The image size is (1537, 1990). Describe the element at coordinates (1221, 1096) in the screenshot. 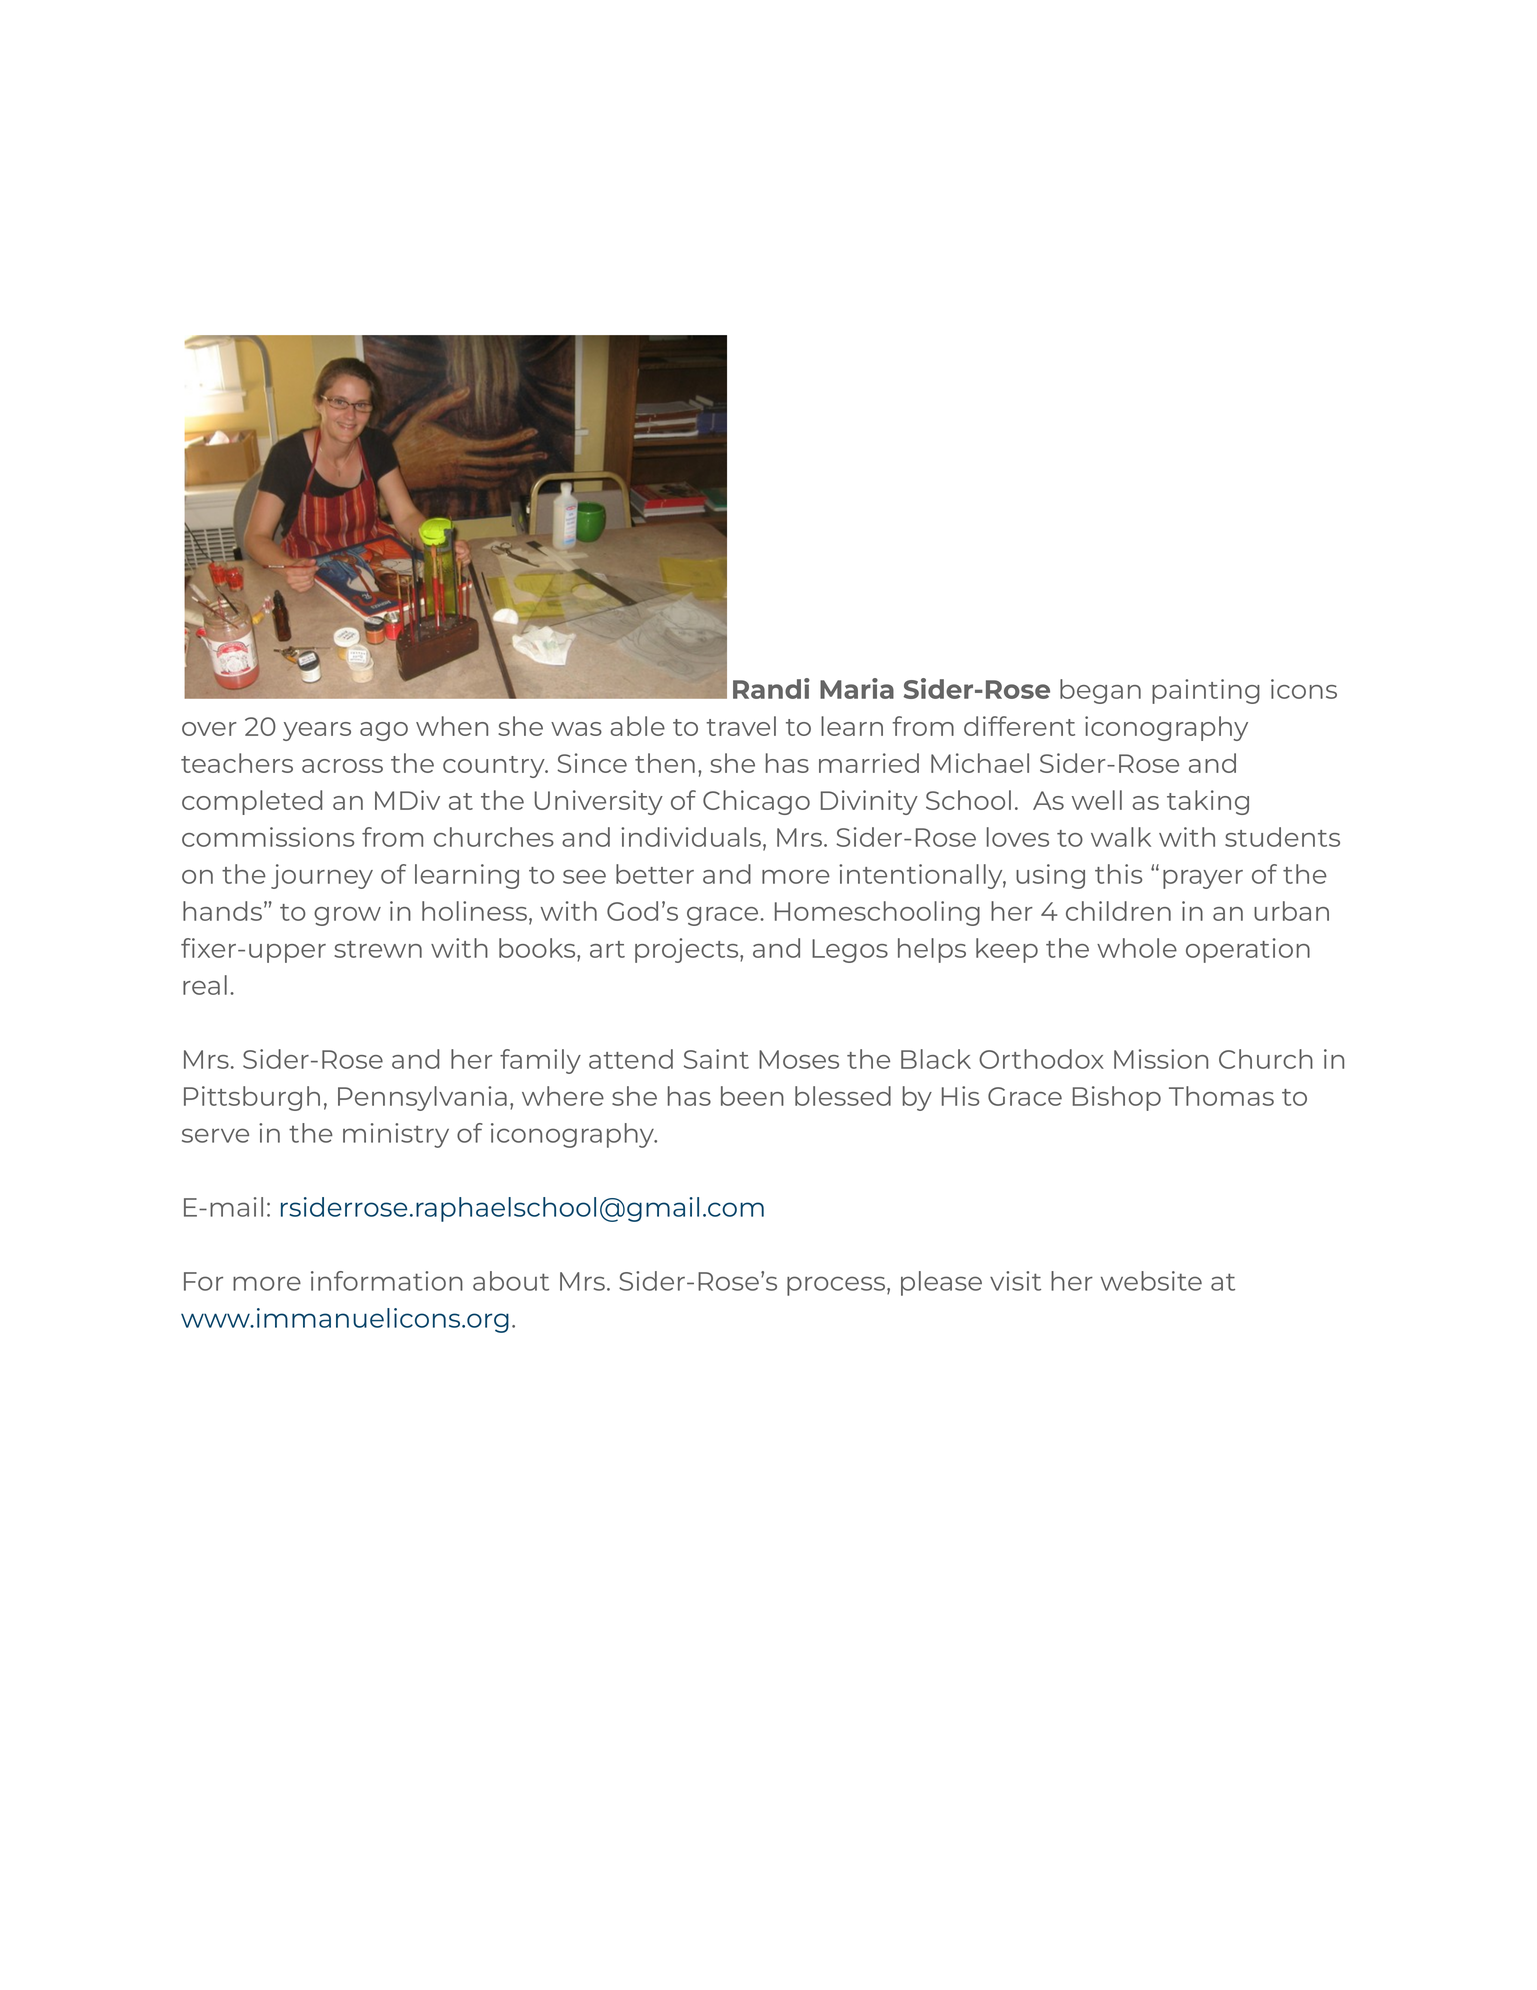

I see `Thomas` at that location.
